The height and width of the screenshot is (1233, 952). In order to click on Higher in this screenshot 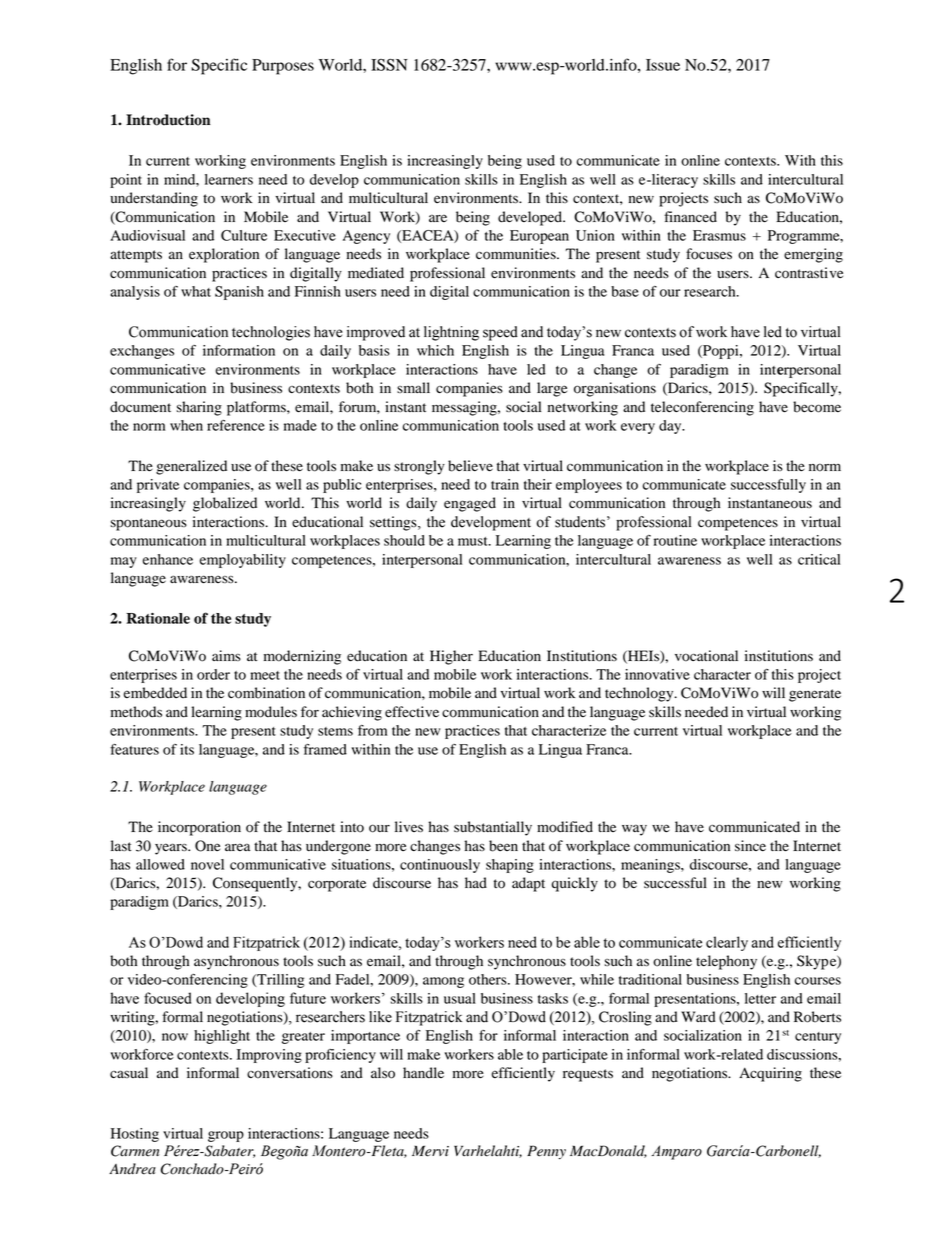, I will do `click(451, 657)`.
